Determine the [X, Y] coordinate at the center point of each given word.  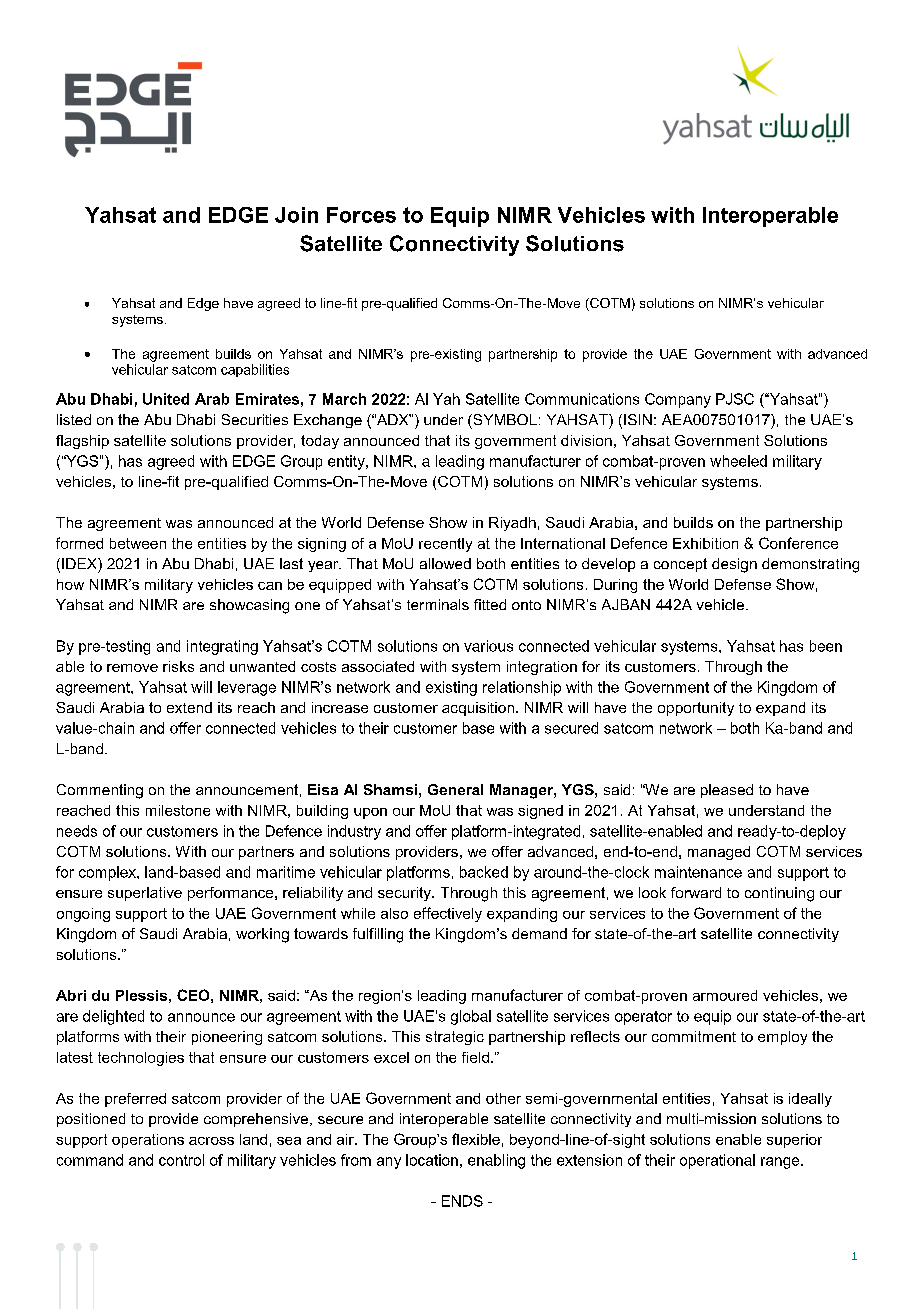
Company [678, 400]
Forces [361, 215]
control [181, 1160]
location [432, 1160]
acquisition [478, 709]
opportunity [696, 709]
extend [189, 707]
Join [296, 215]
